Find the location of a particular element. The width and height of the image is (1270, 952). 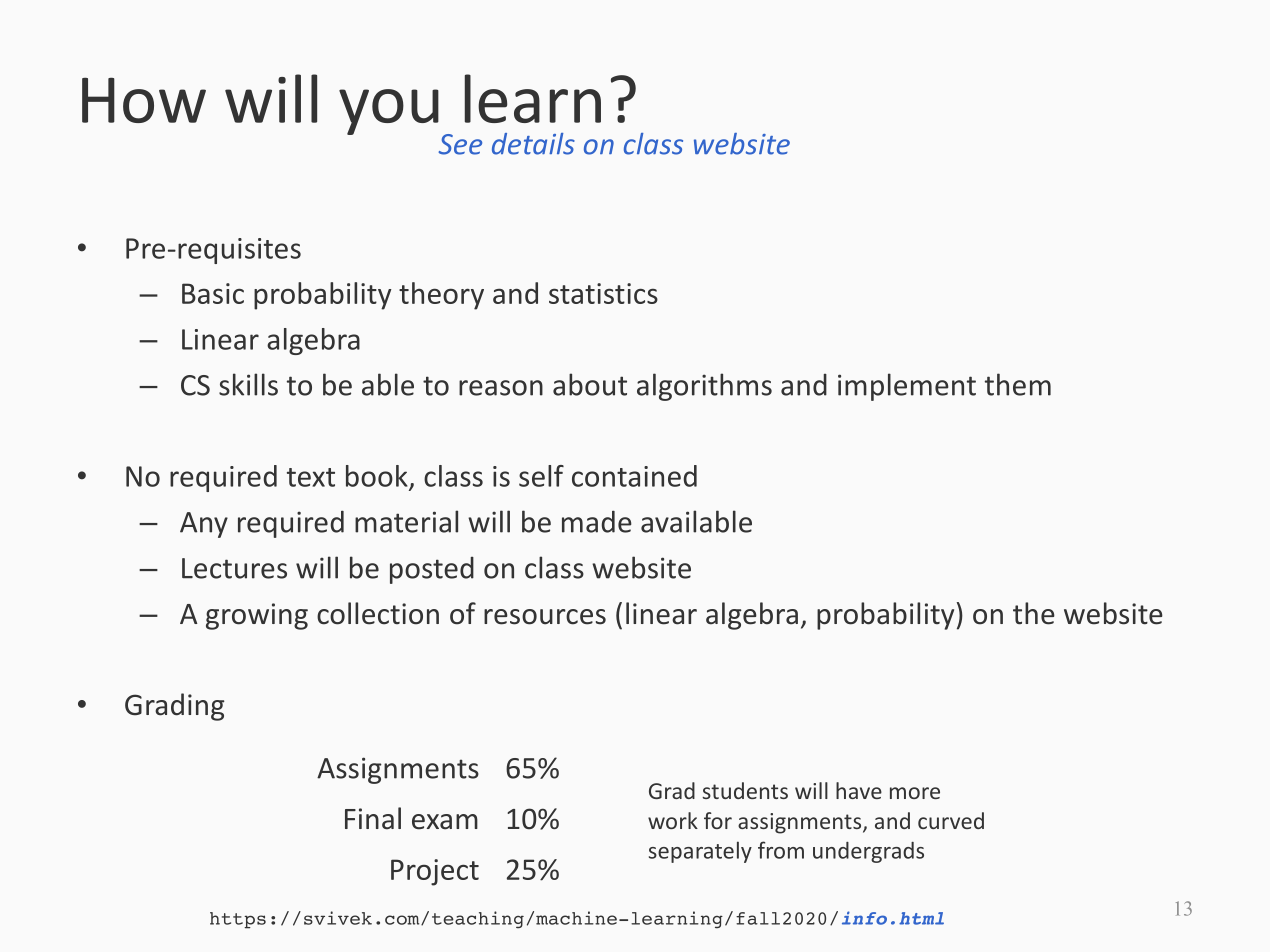

How is located at coordinates (144, 100).
